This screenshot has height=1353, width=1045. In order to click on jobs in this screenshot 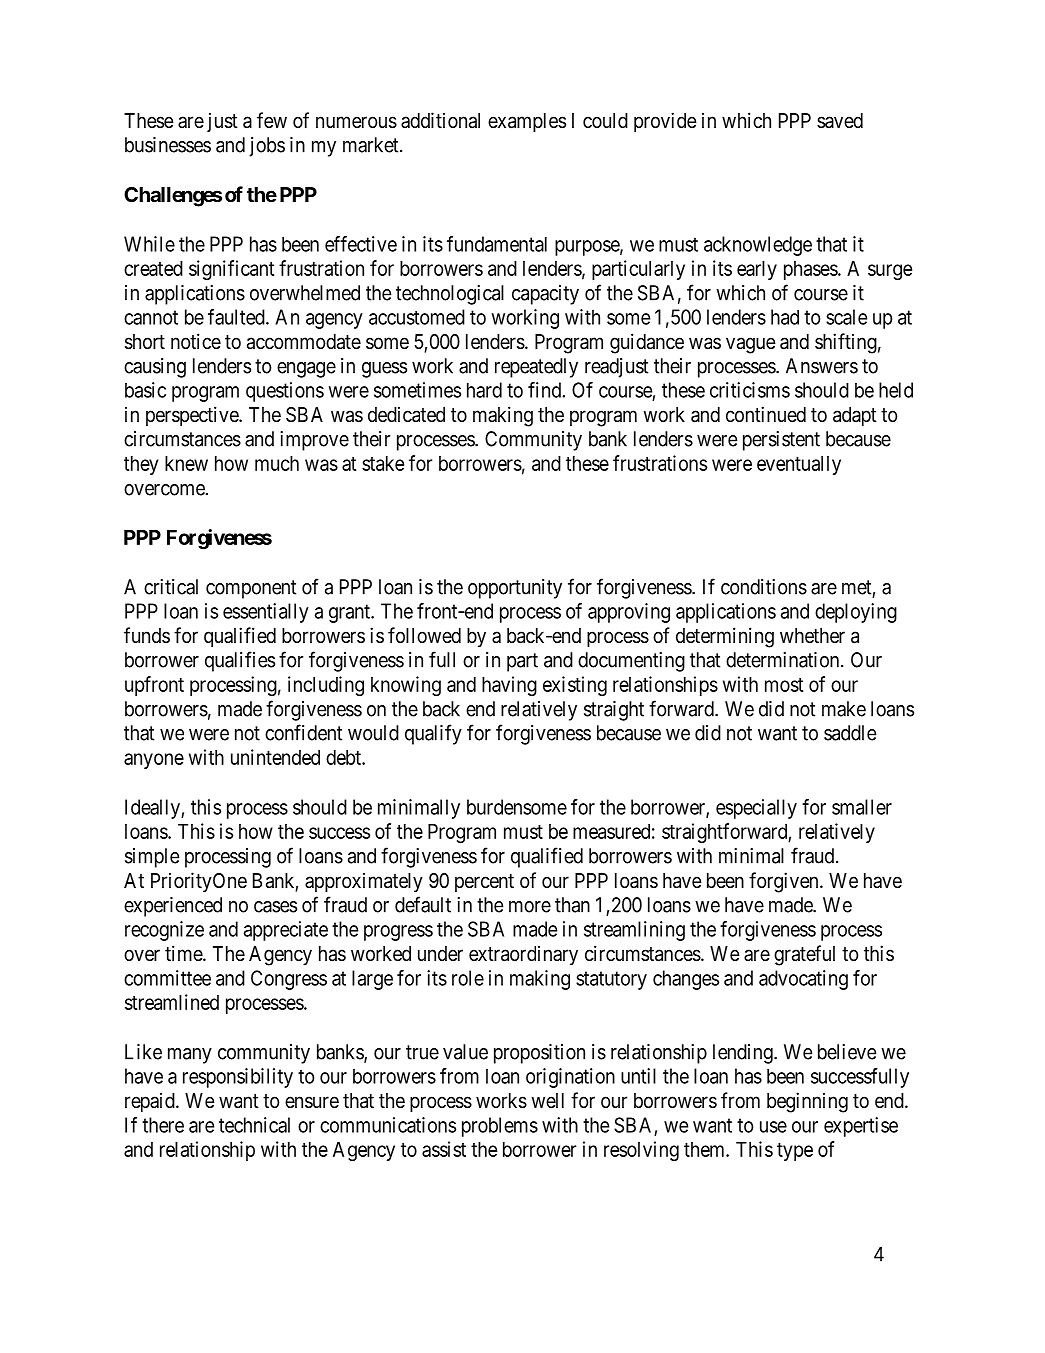, I will do `click(267, 147)`.
